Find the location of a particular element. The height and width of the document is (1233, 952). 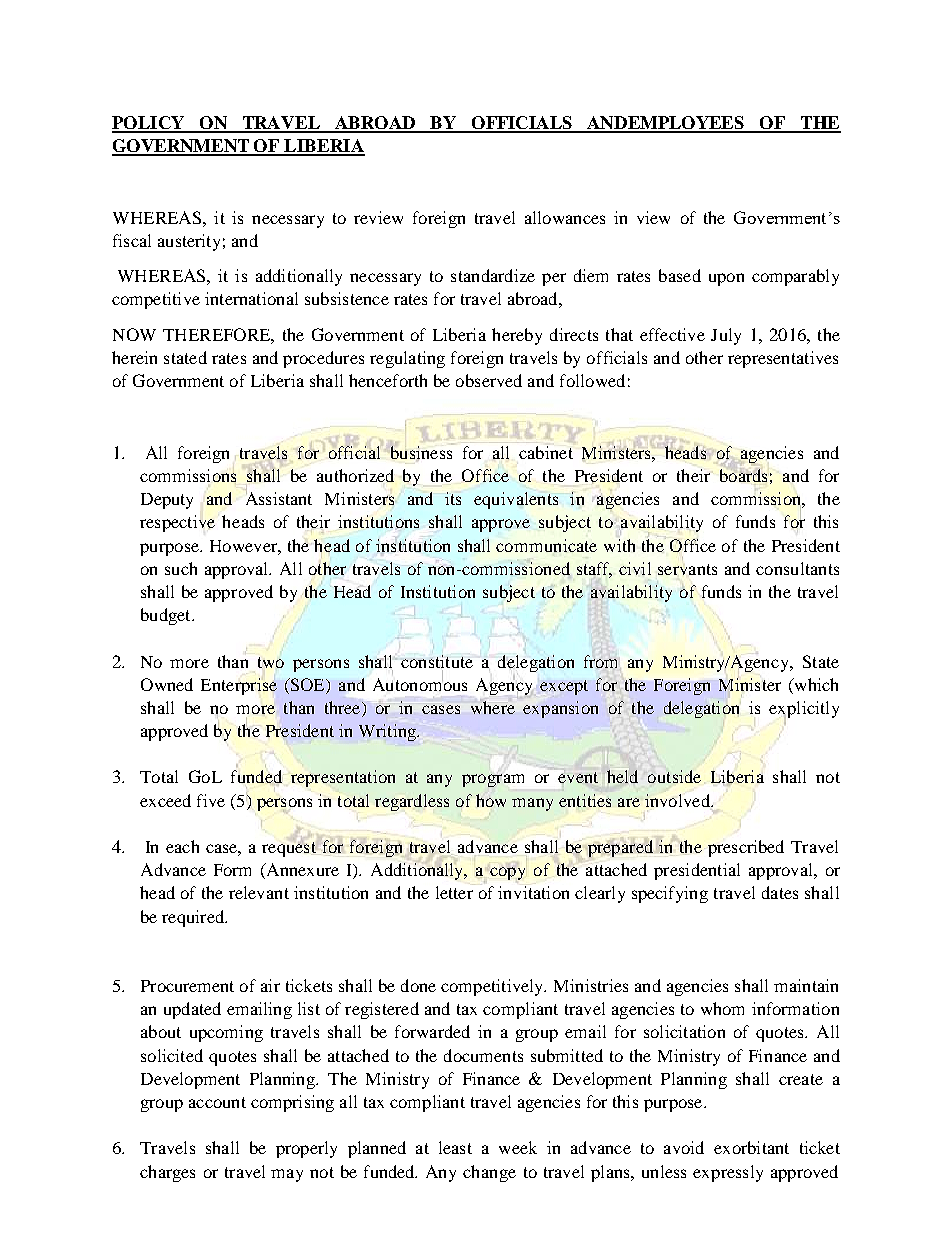

upon is located at coordinates (726, 279).
